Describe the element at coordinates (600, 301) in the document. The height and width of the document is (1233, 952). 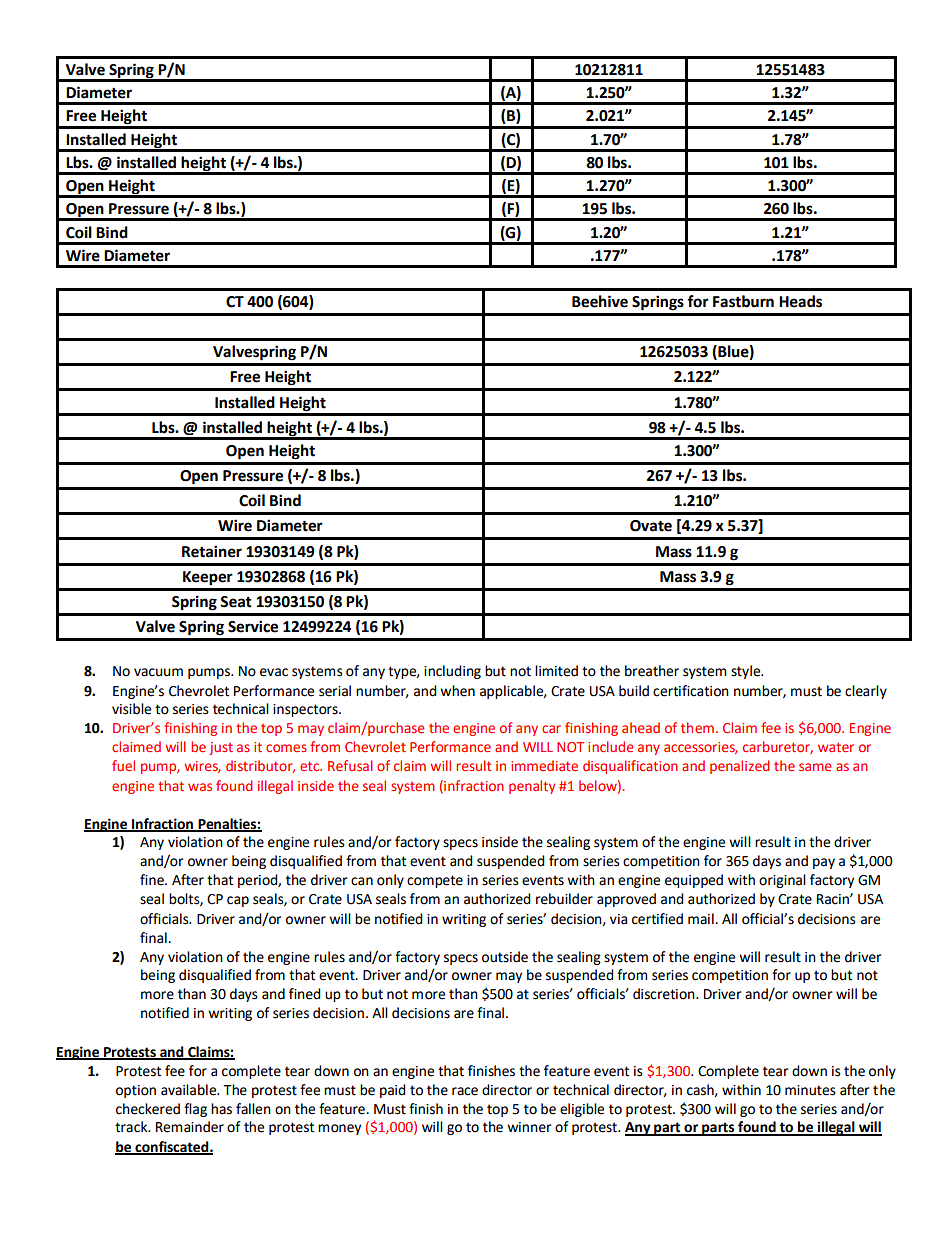
I see `Beehive` at that location.
